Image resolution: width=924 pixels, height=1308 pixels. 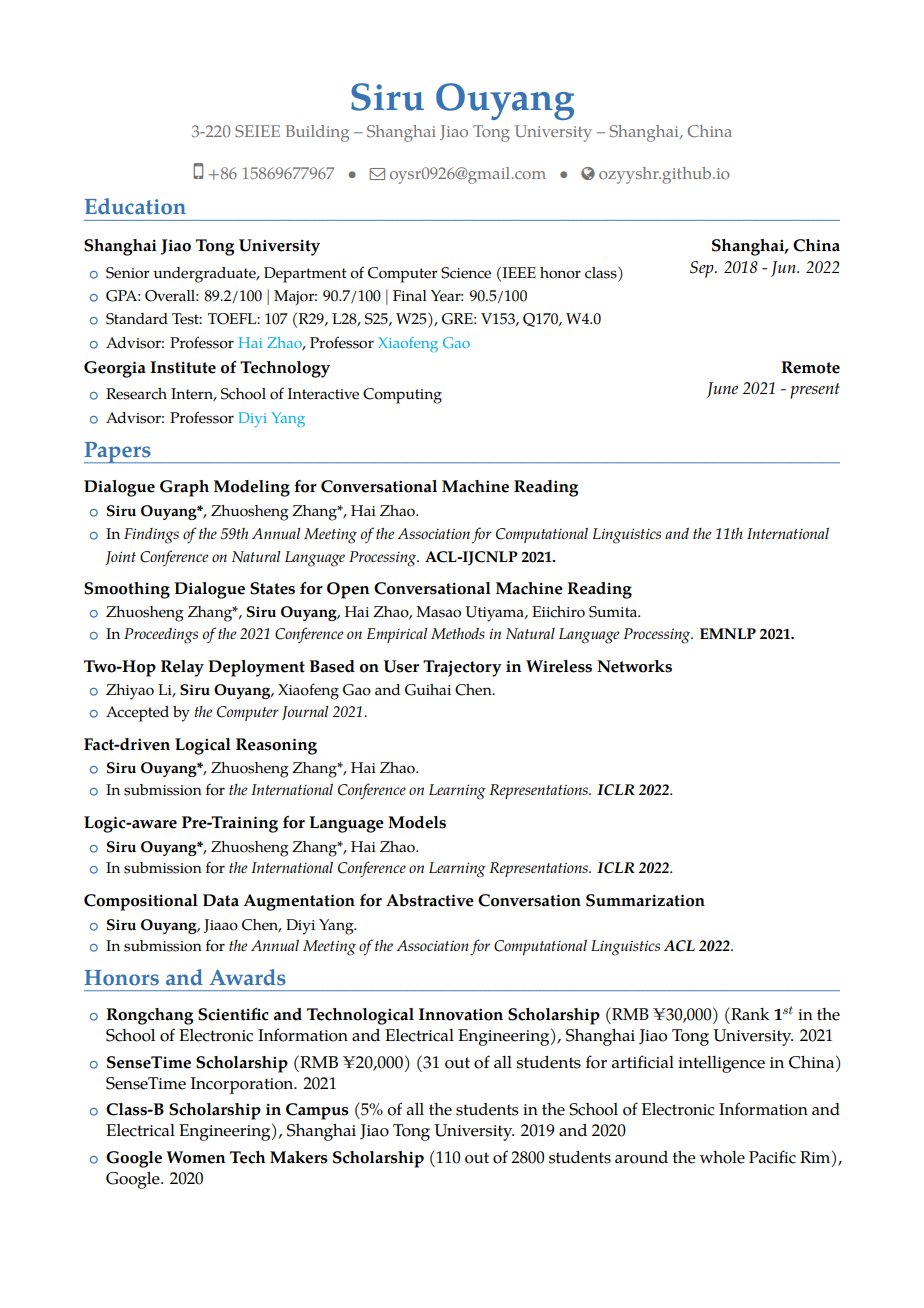 I want to click on Building, so click(x=317, y=133).
